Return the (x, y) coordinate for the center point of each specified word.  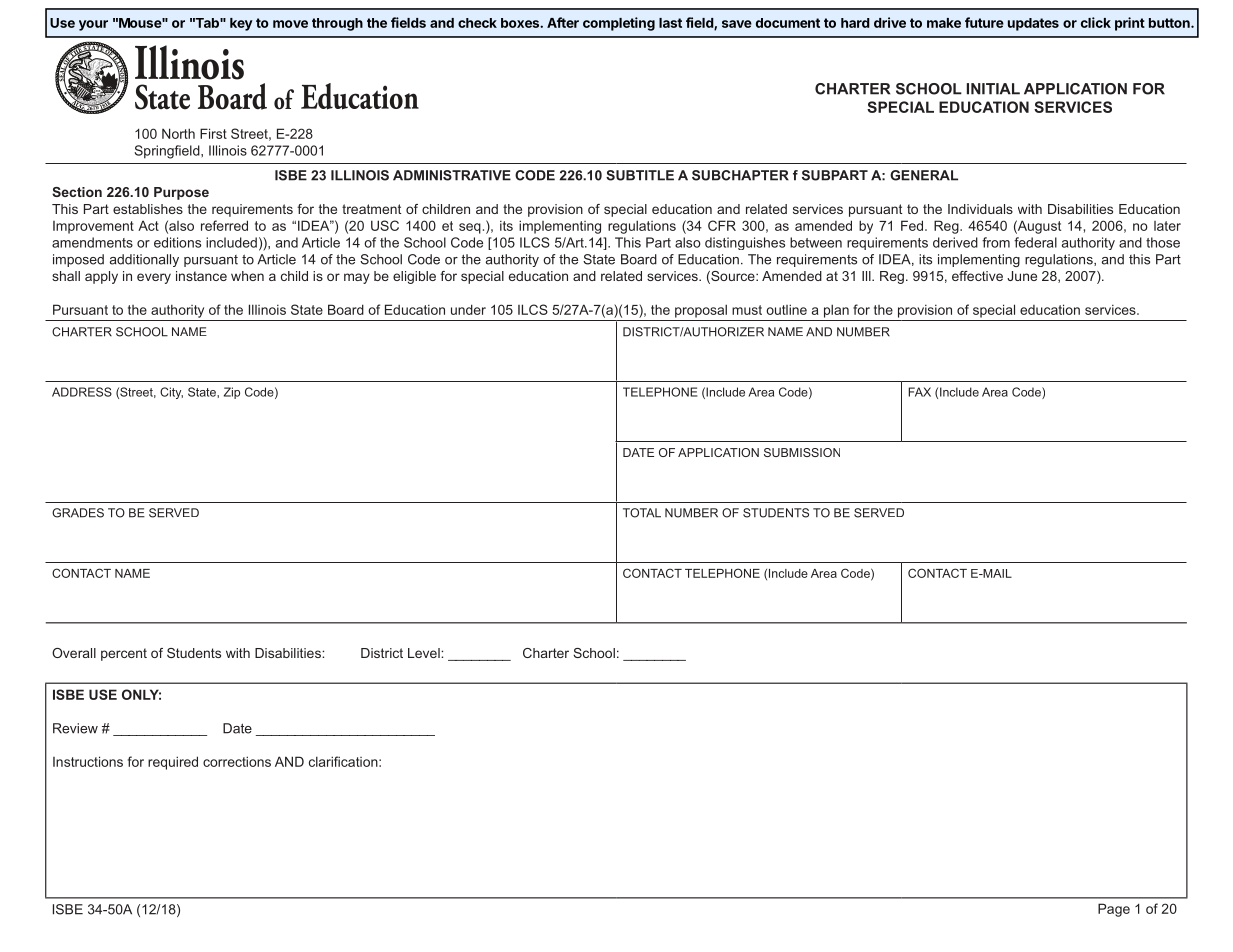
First (213, 133)
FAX (919, 392)
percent (124, 654)
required (173, 763)
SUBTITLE (640, 175)
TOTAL (642, 513)
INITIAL (993, 89)
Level (425, 653)
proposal (701, 311)
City (171, 393)
